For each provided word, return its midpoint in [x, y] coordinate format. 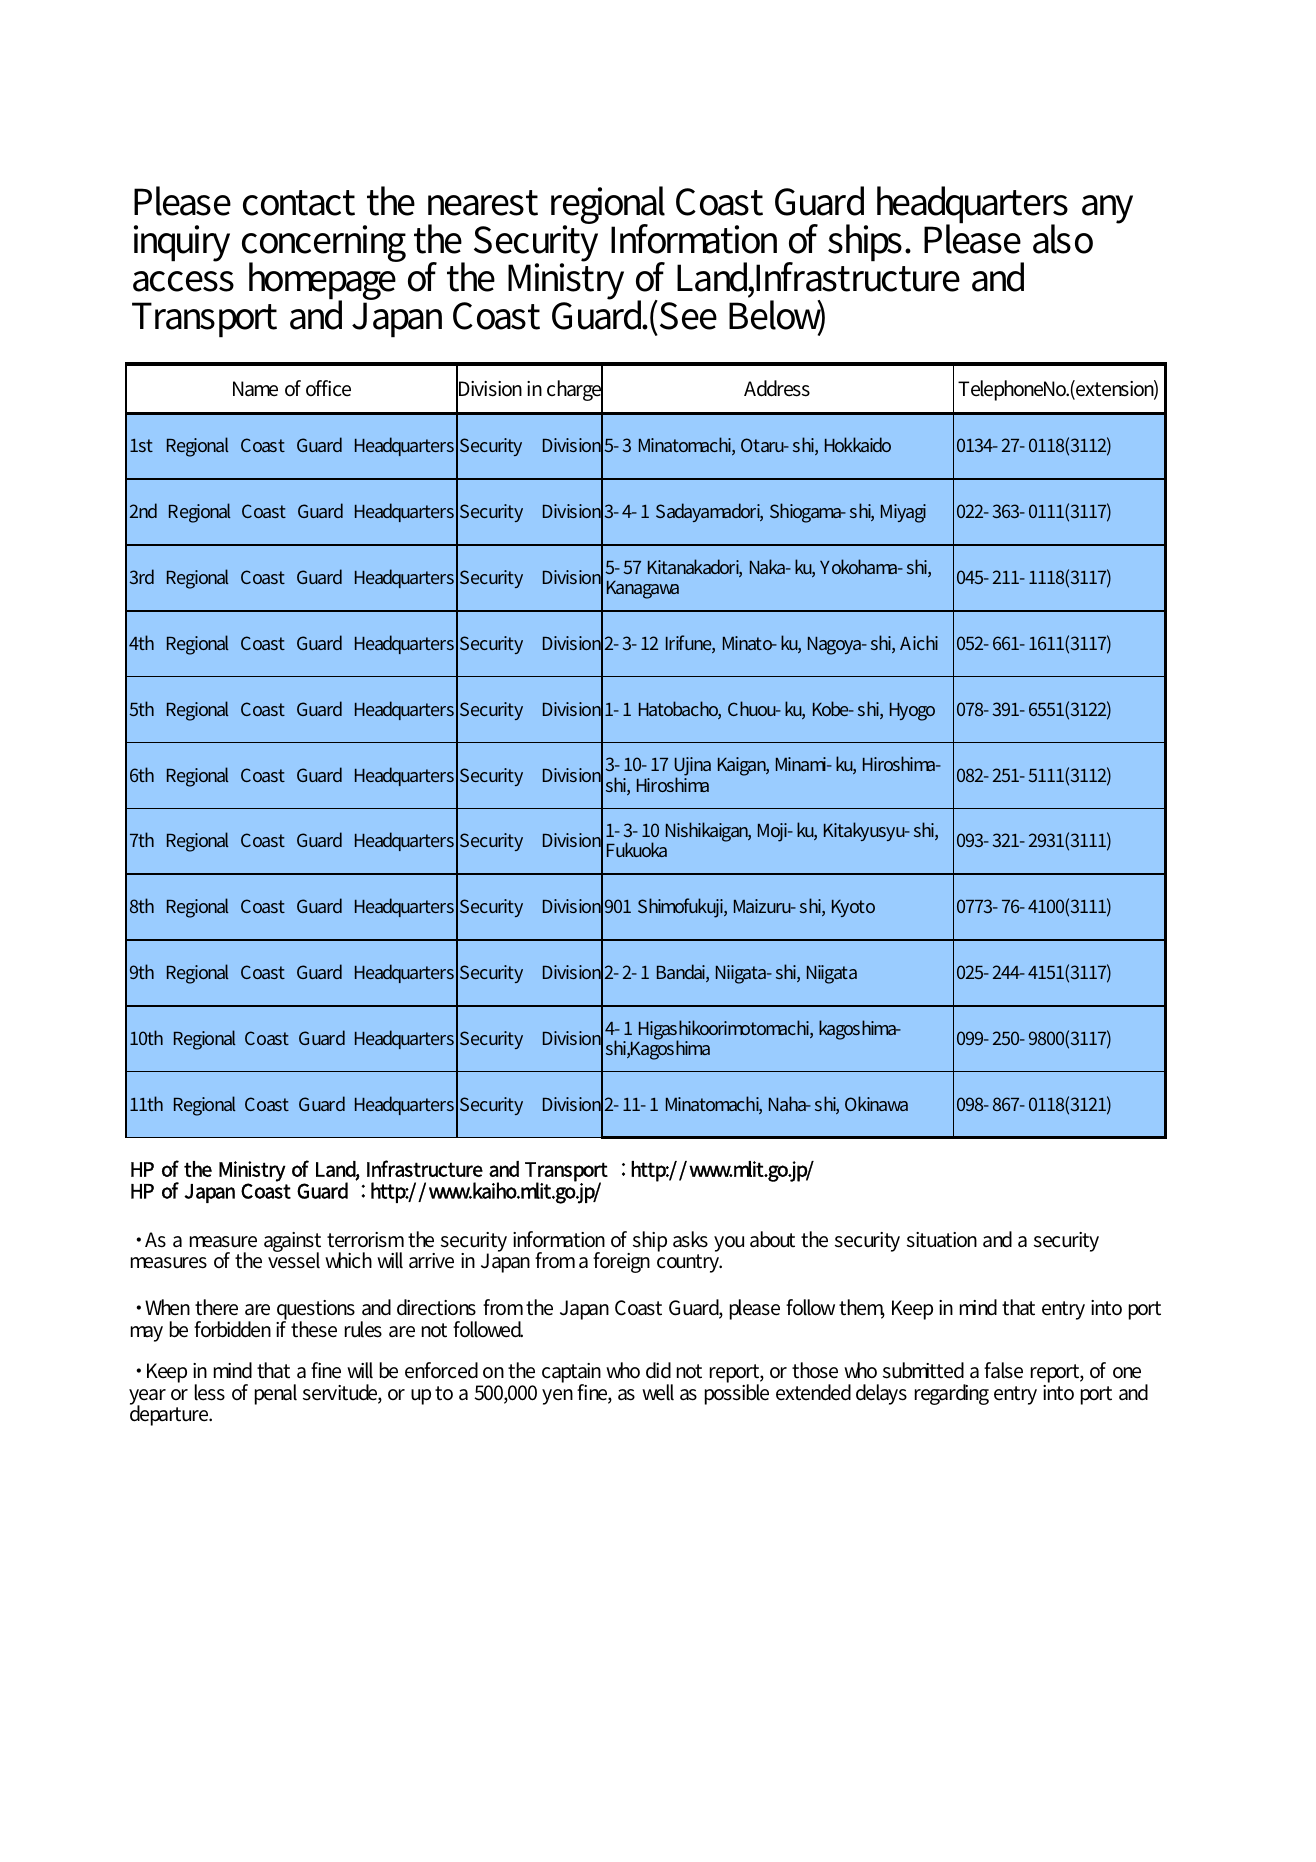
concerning [324, 244]
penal [276, 1394]
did [658, 1370]
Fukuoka [637, 849]
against [292, 1243]
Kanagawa [643, 590]
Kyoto [853, 908]
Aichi [919, 642]
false [1003, 1370]
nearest [483, 203]
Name [255, 389]
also [1063, 239]
